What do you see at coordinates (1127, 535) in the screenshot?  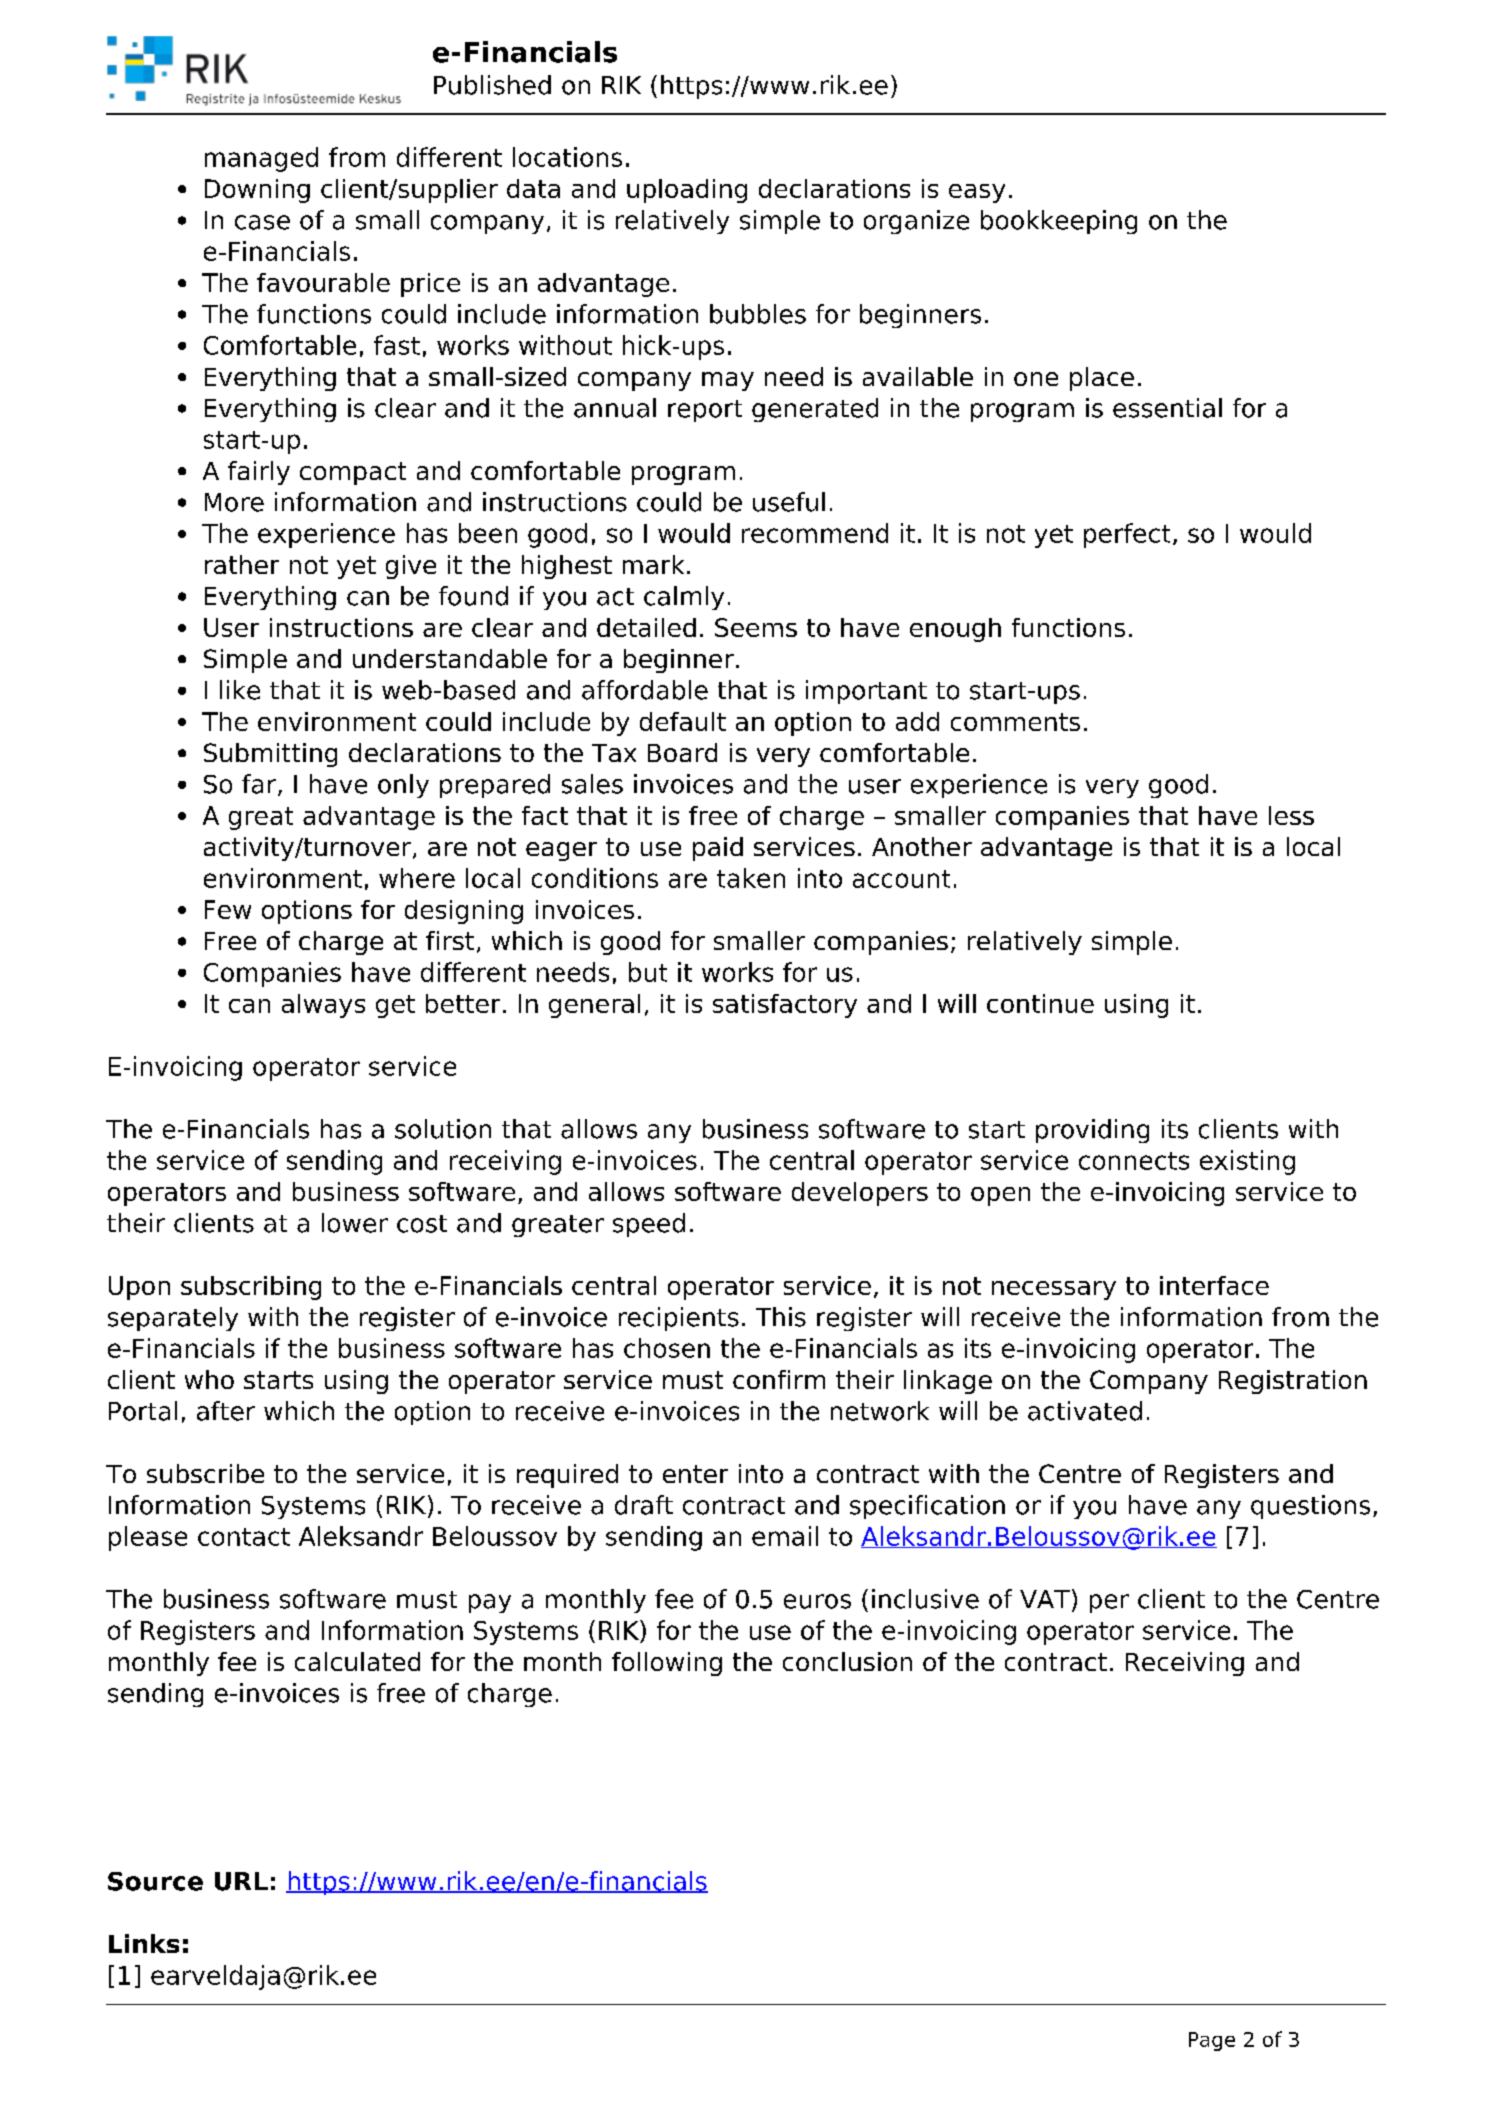 I see `perfect` at bounding box center [1127, 535].
